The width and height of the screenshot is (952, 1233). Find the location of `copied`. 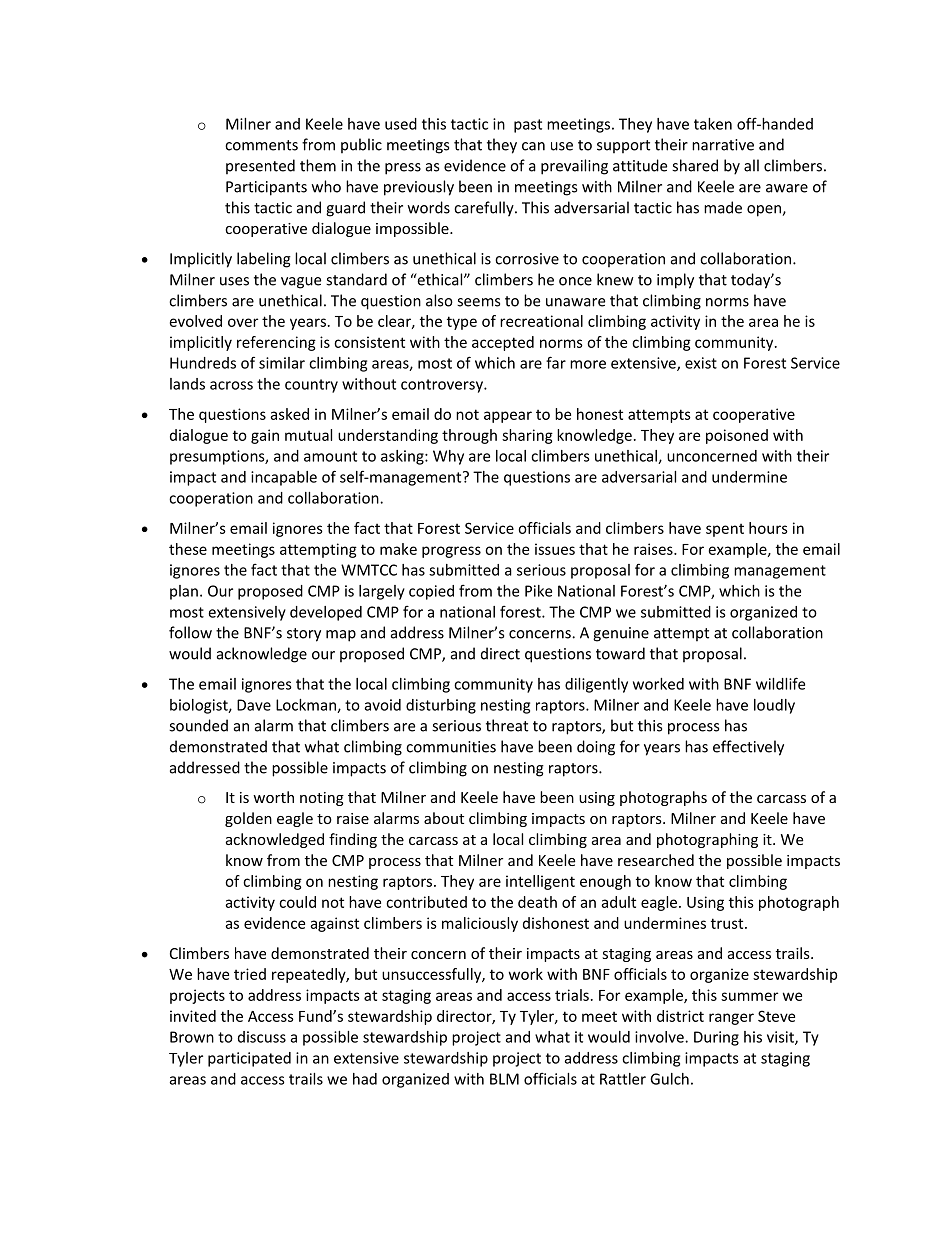

copied is located at coordinates (431, 592).
